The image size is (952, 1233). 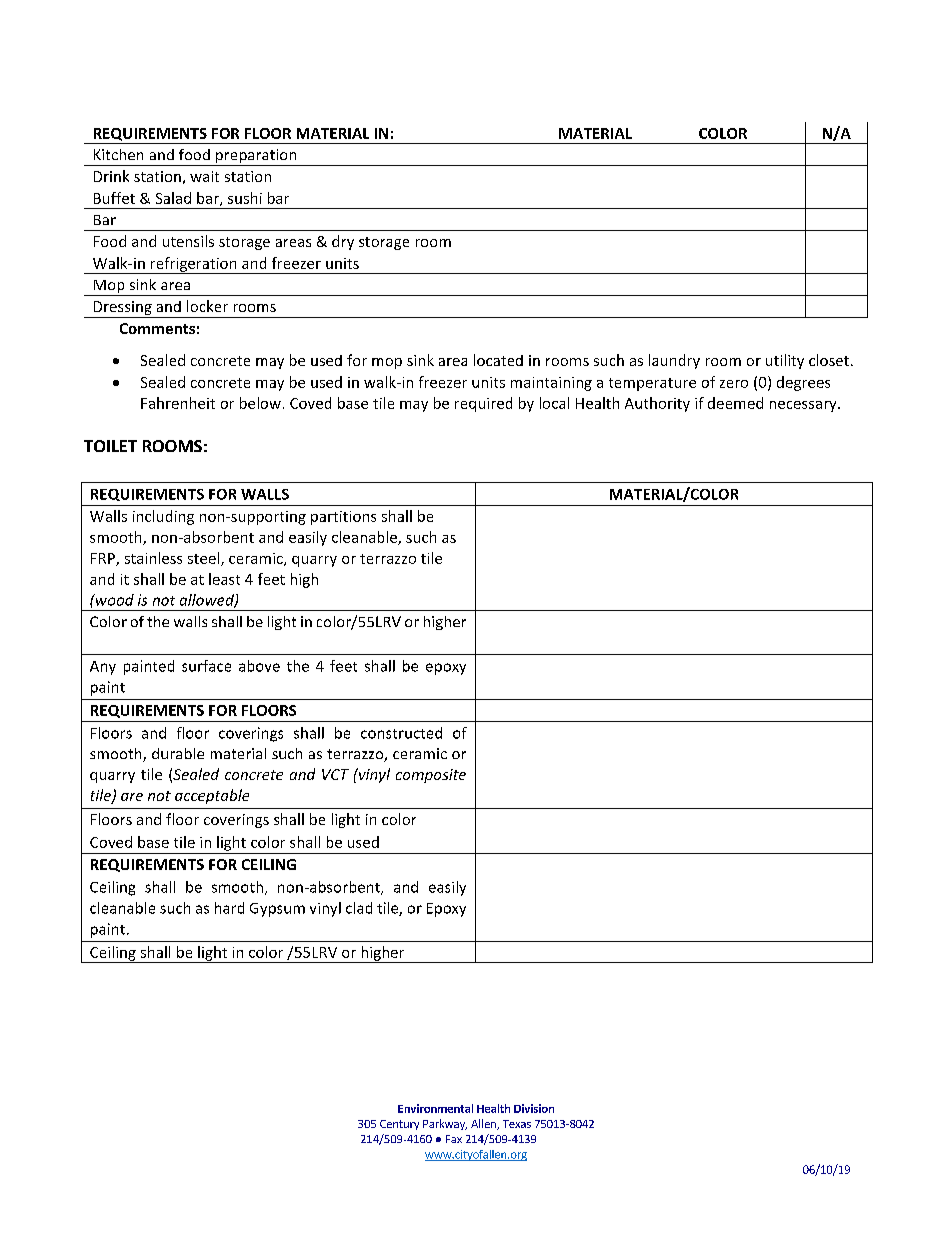 I want to click on utility, so click(x=785, y=361).
